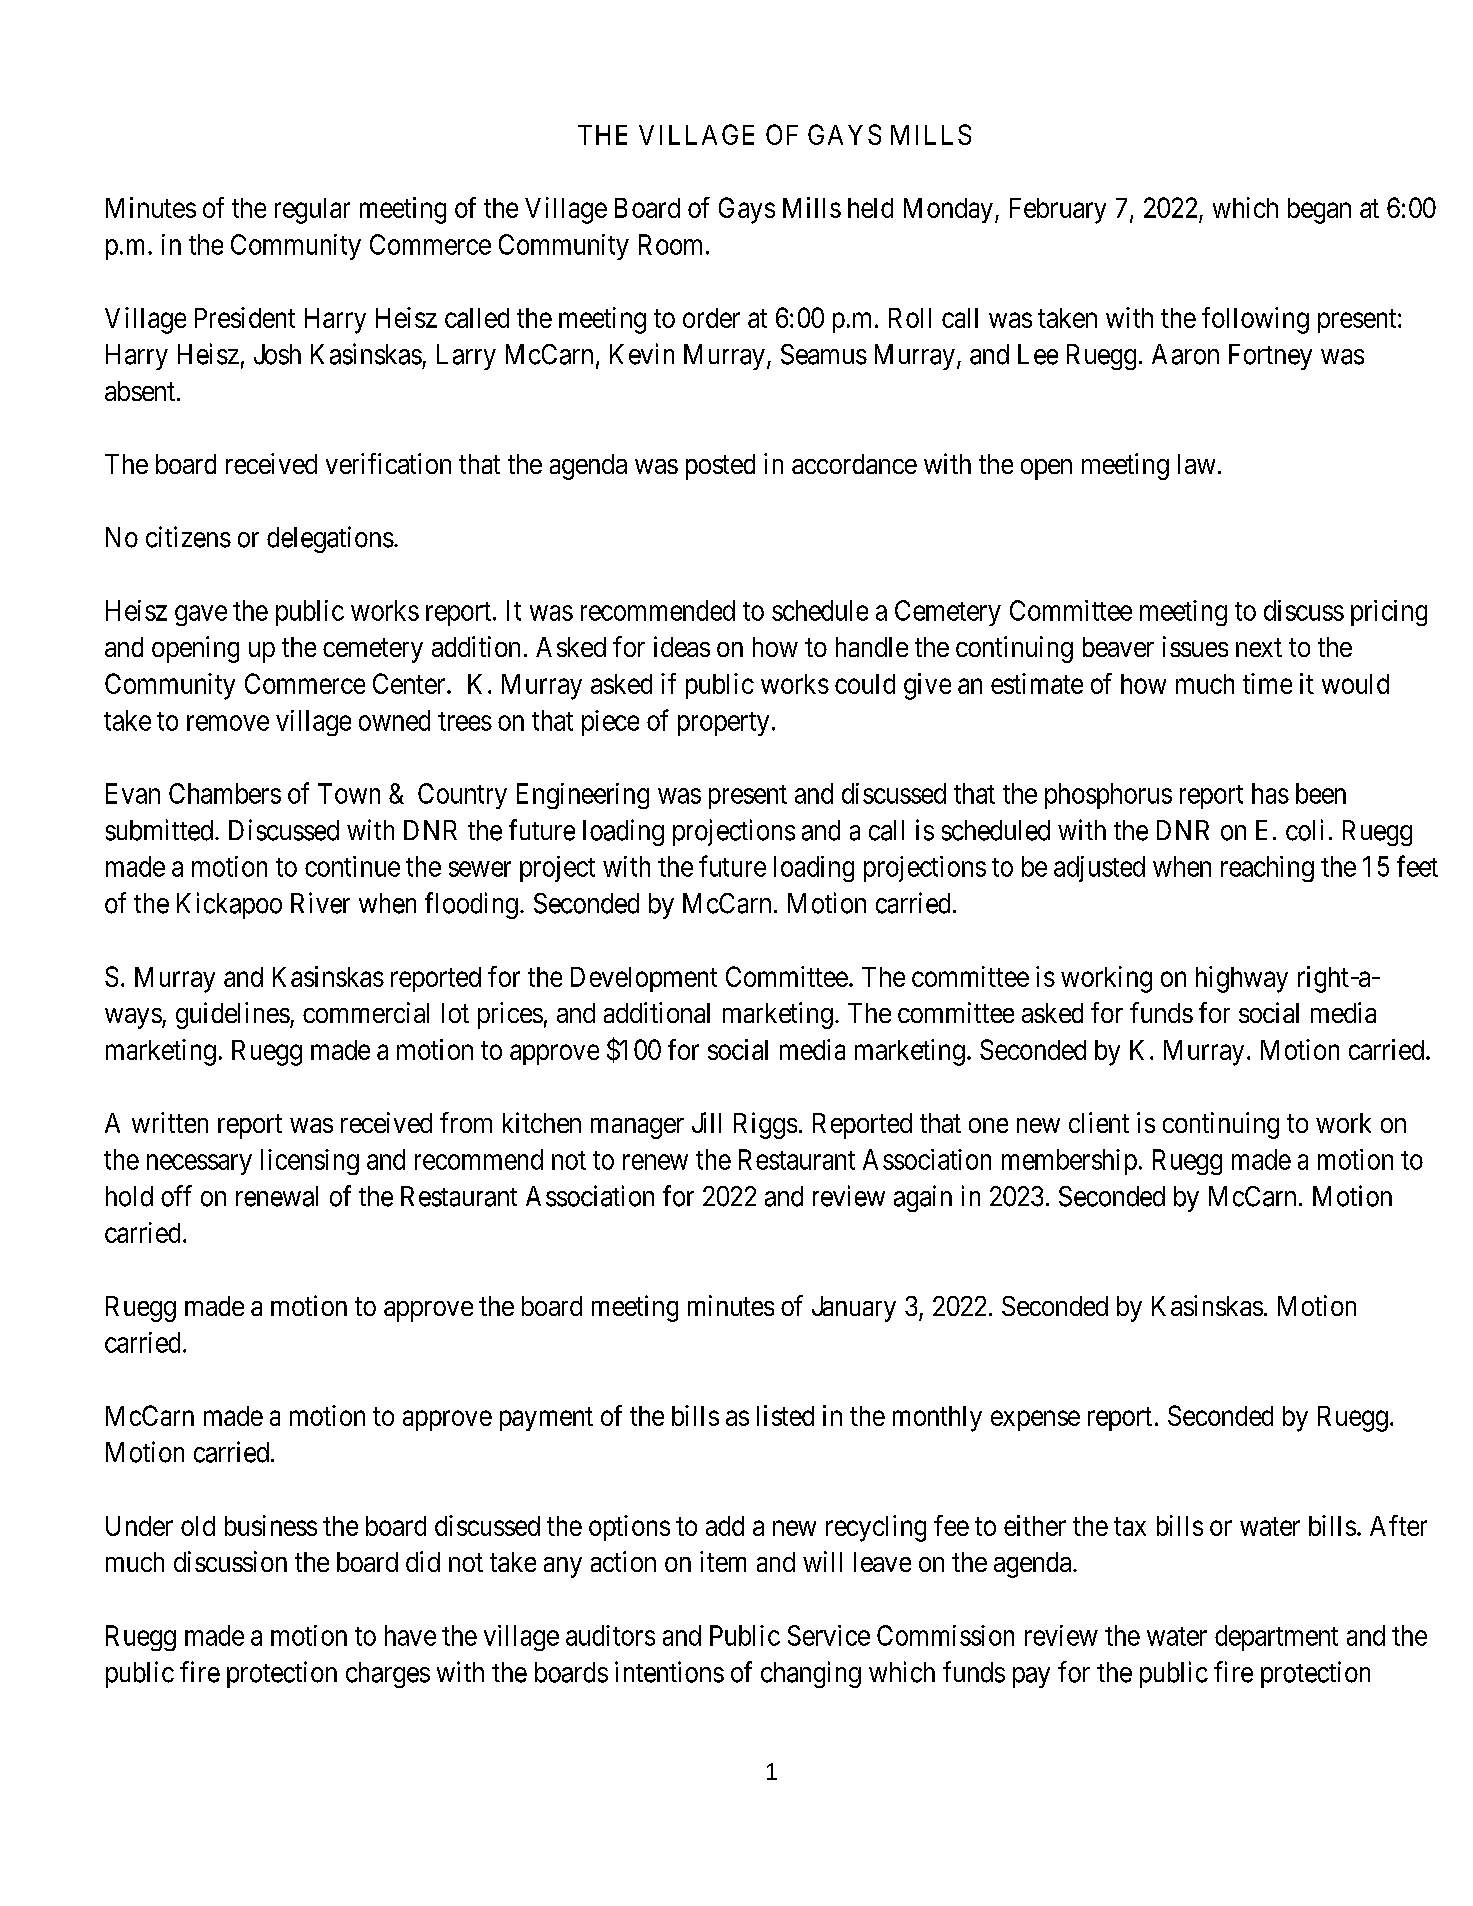 The height and width of the image is (1906, 1473). Describe the element at coordinates (1319, 211) in the image. I see `began` at that location.
